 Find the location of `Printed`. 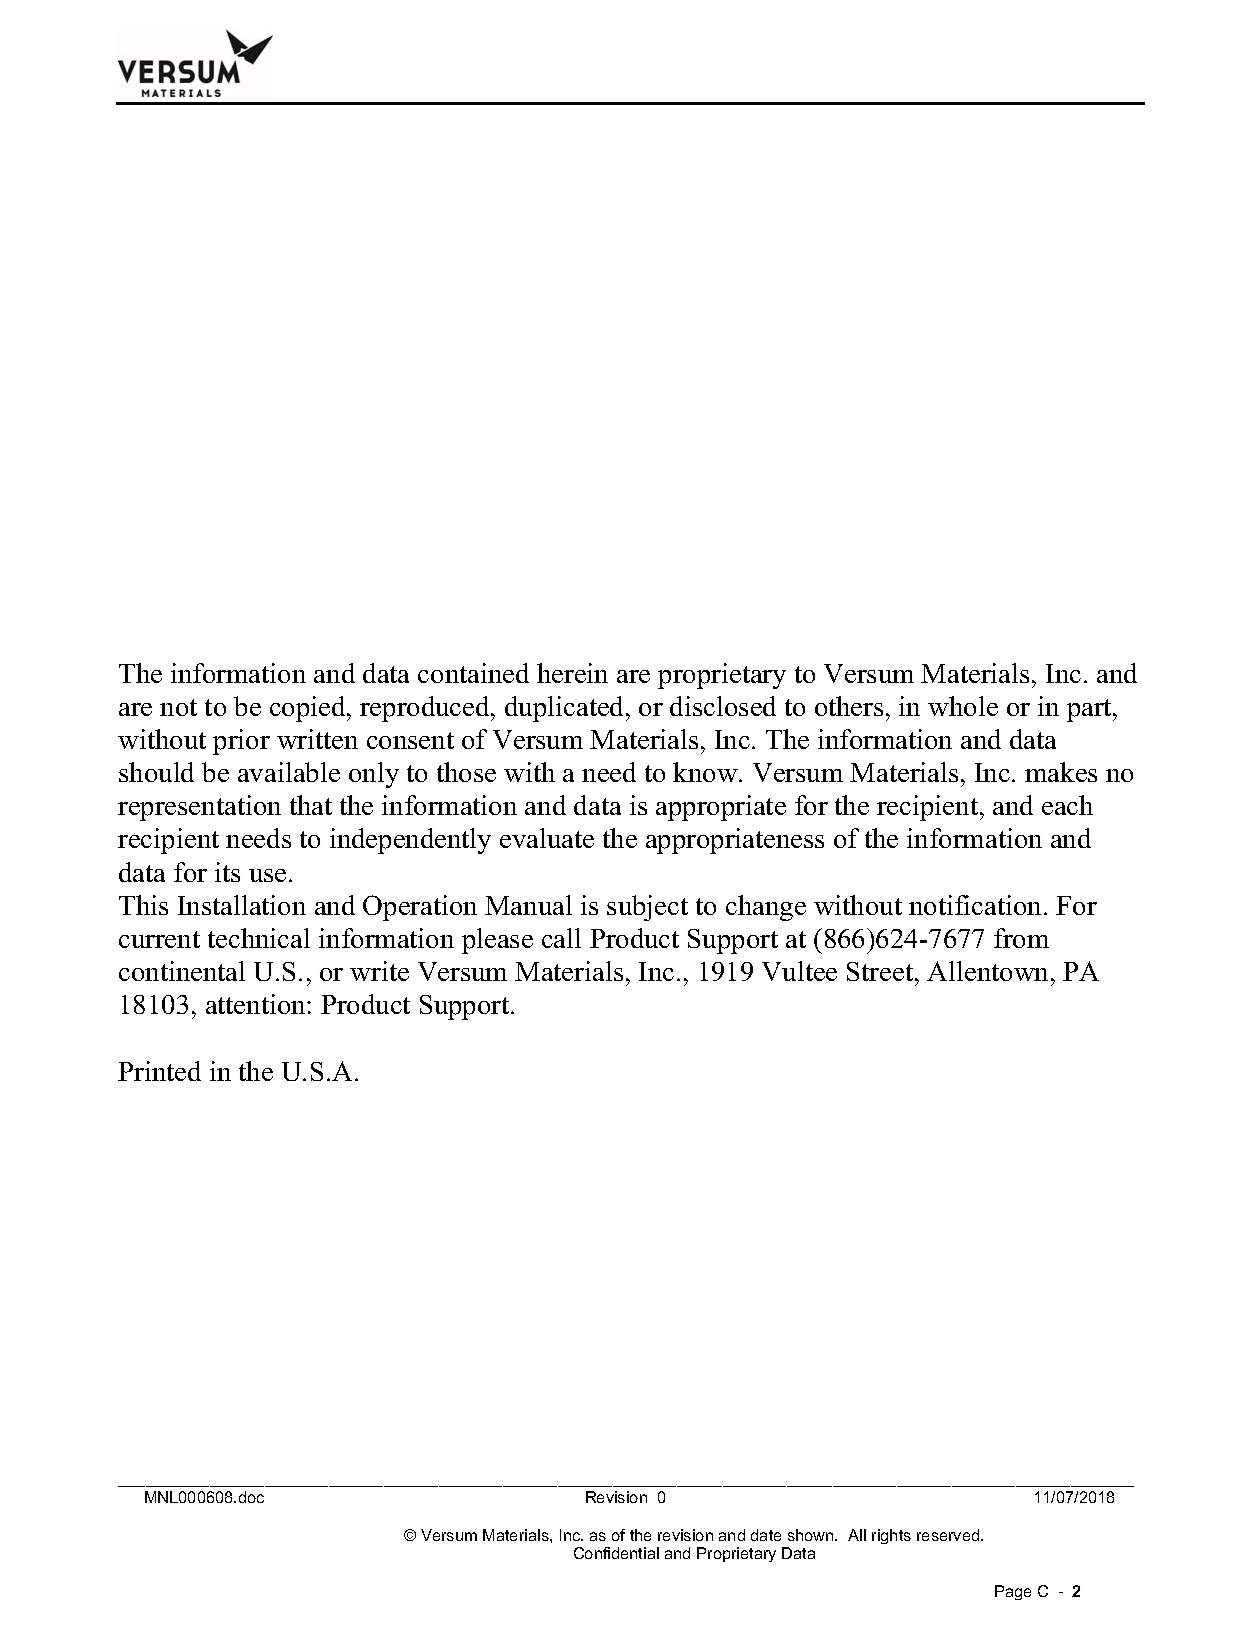

Printed is located at coordinates (159, 1071).
